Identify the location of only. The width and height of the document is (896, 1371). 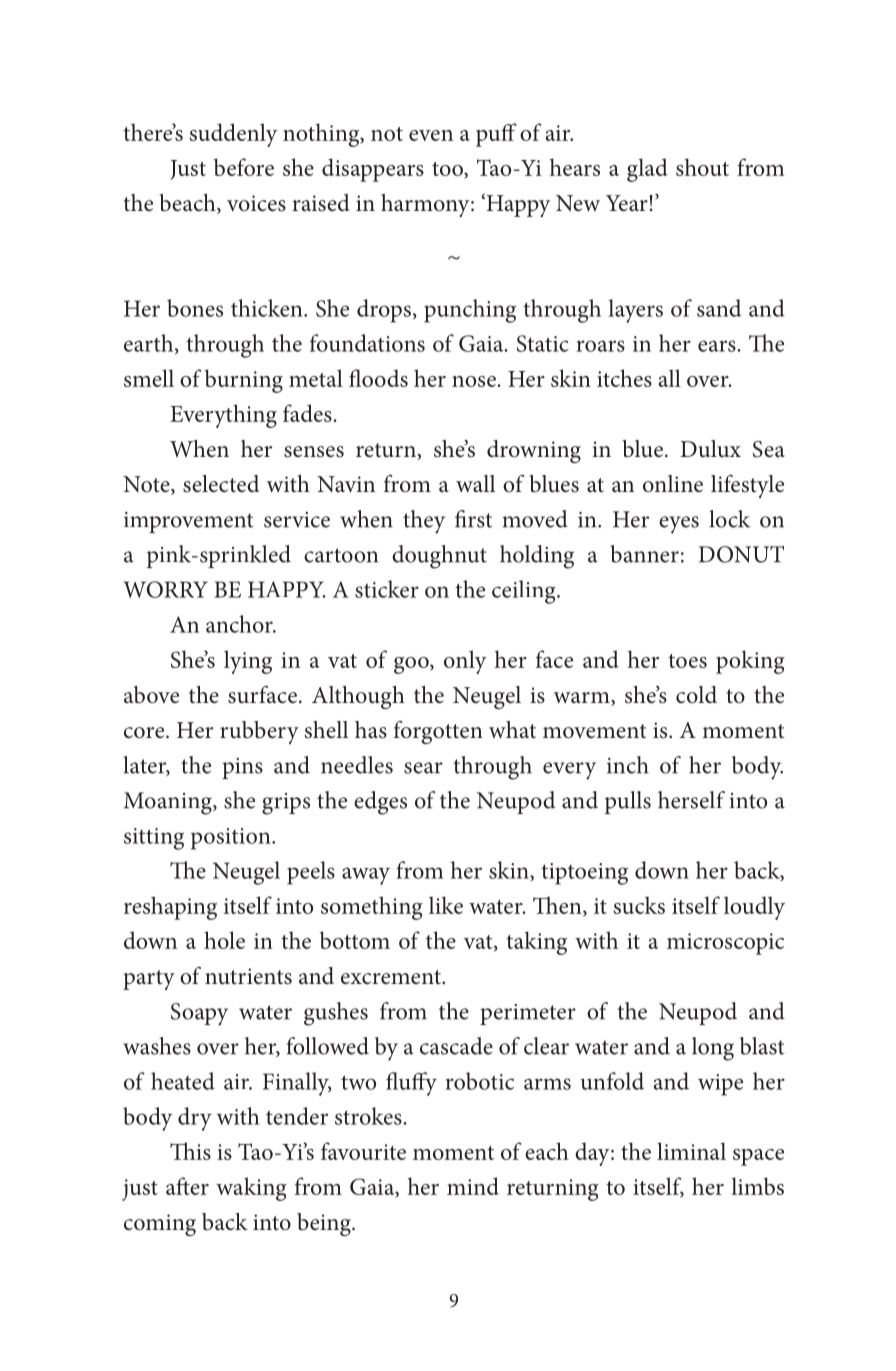
(465, 662).
